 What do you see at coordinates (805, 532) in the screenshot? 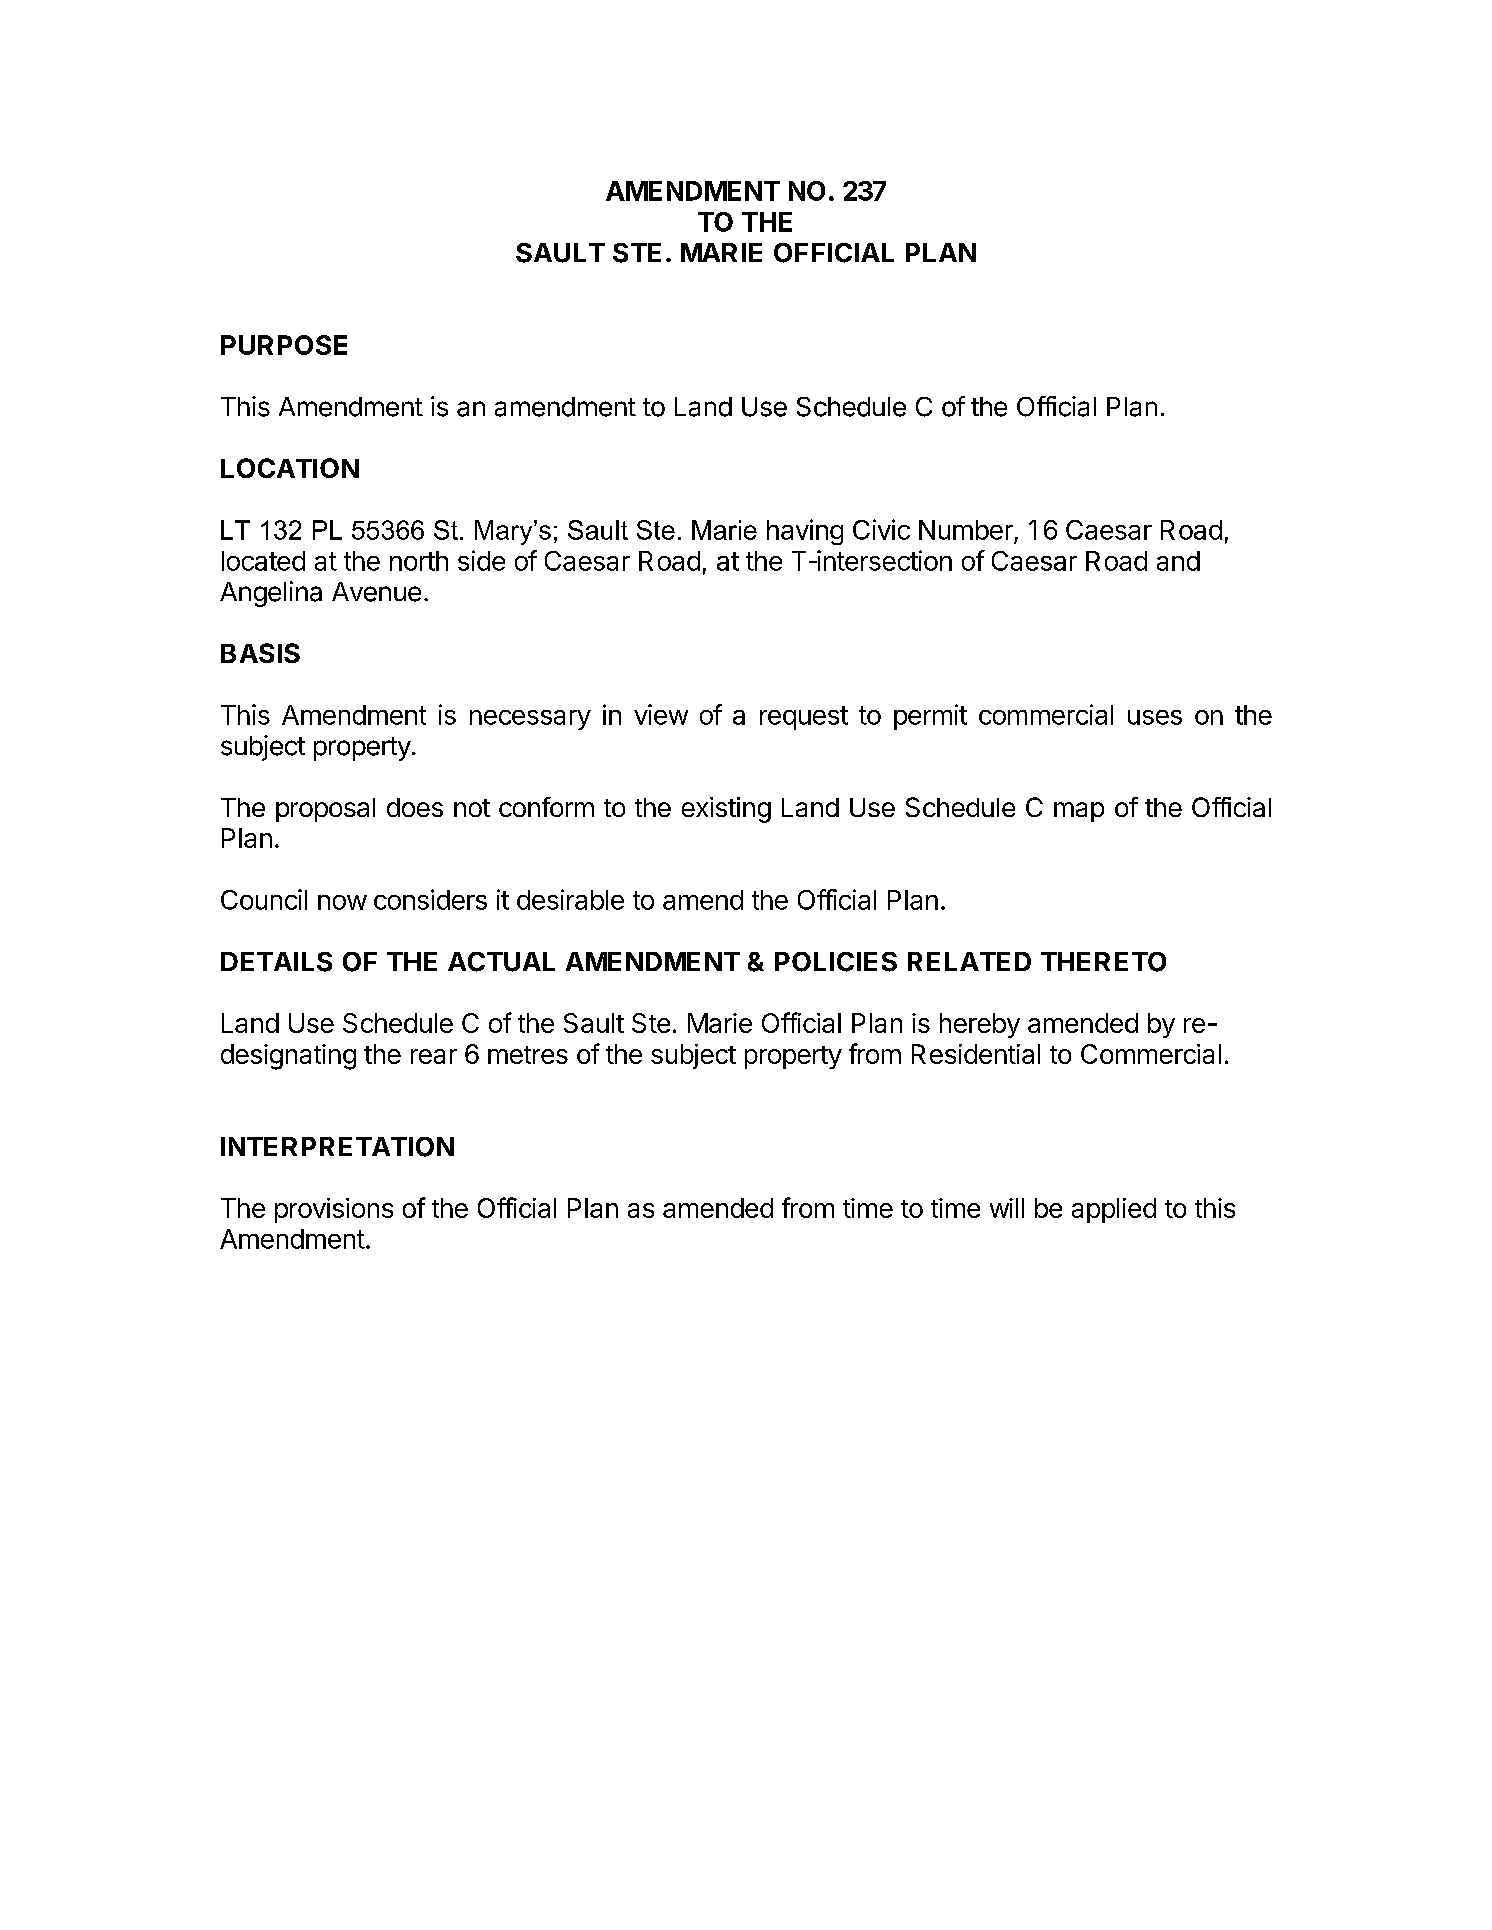
I see `having` at bounding box center [805, 532].
